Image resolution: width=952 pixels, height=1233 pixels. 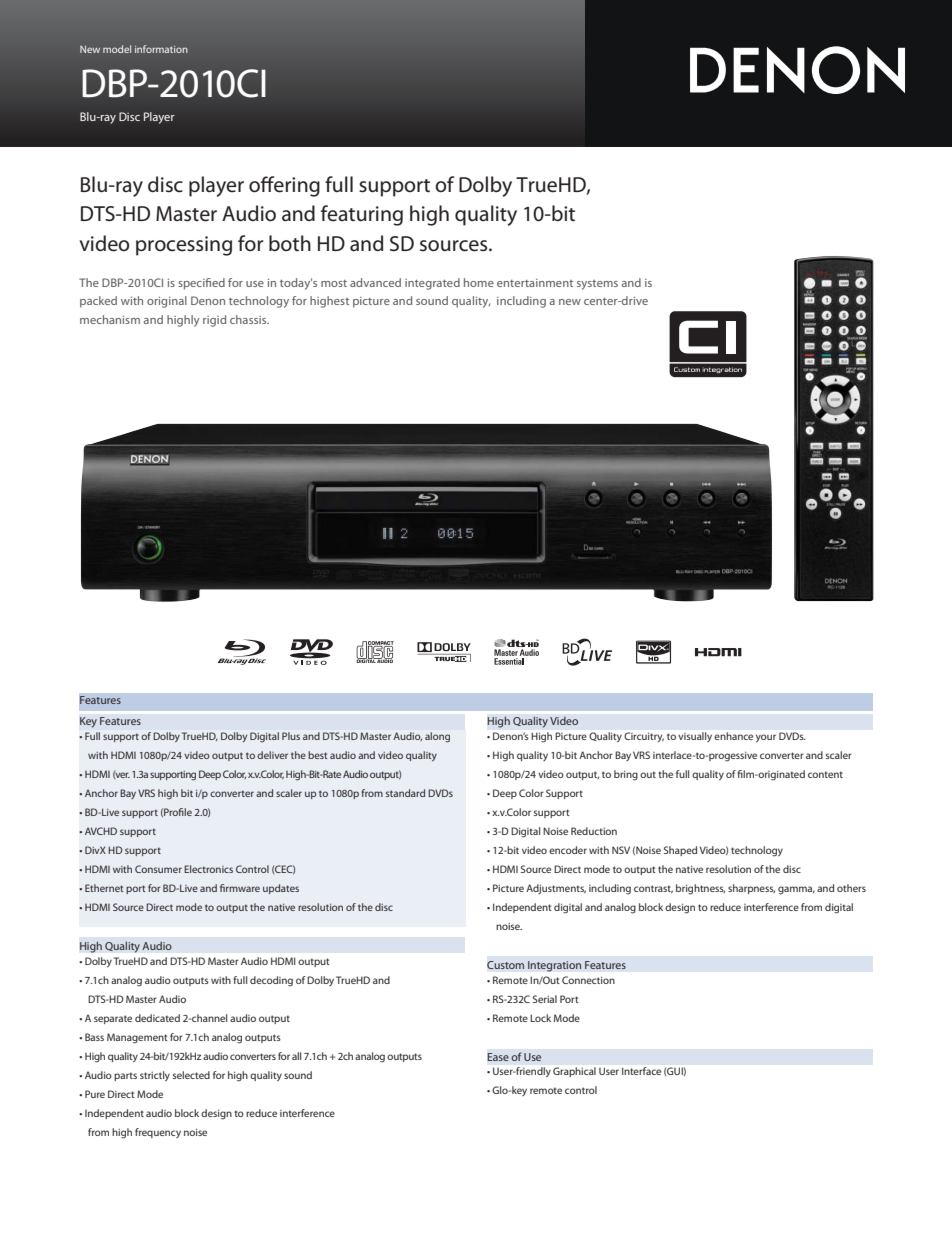 What do you see at coordinates (362, 215) in the image?
I see `featuring` at bounding box center [362, 215].
